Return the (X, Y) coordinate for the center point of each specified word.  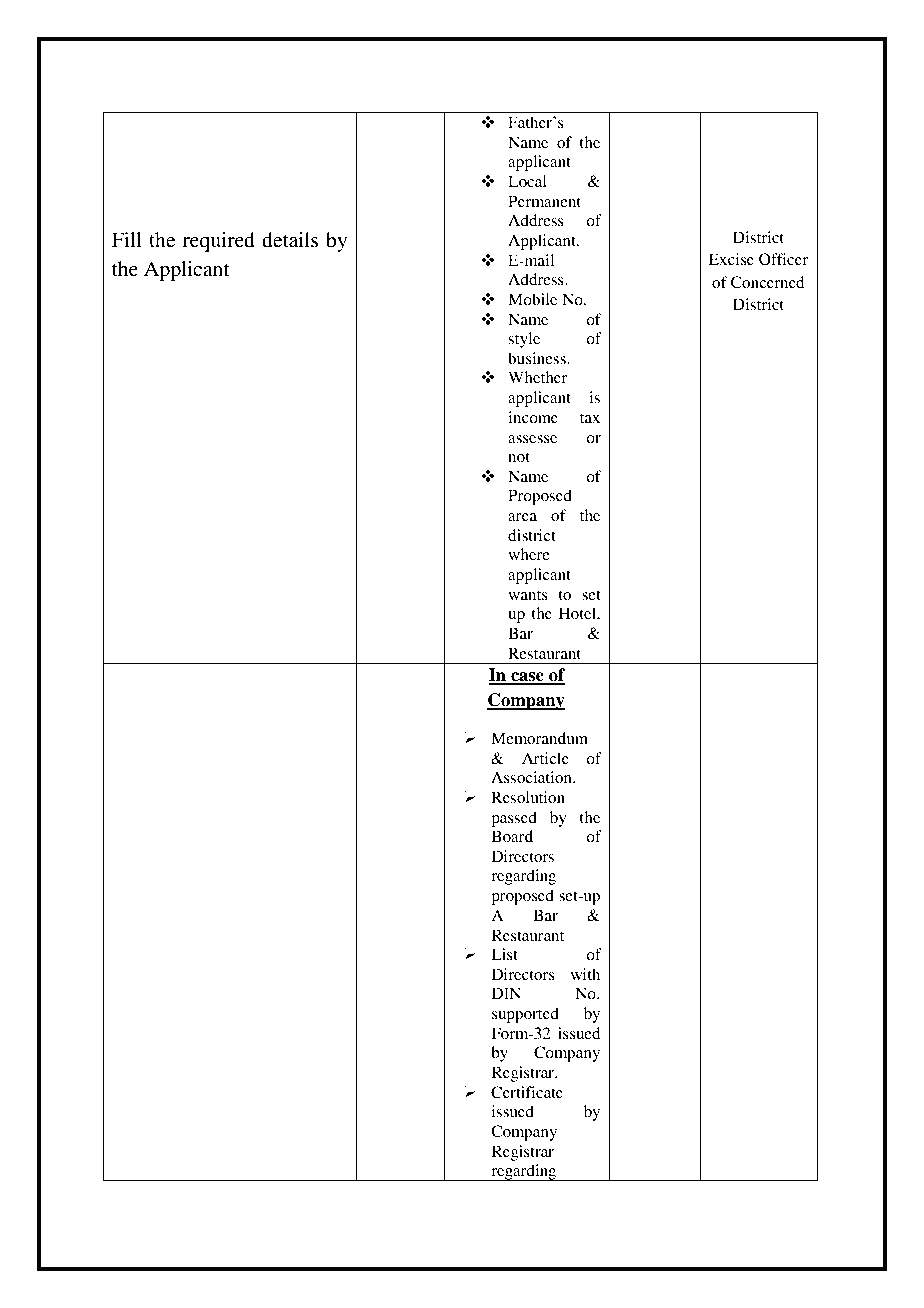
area (522, 517)
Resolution (528, 797)
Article (545, 758)
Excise (731, 259)
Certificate (527, 1092)
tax (590, 418)
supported (525, 1015)
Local (527, 181)
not (519, 457)
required (219, 242)
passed (514, 819)
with (585, 974)
